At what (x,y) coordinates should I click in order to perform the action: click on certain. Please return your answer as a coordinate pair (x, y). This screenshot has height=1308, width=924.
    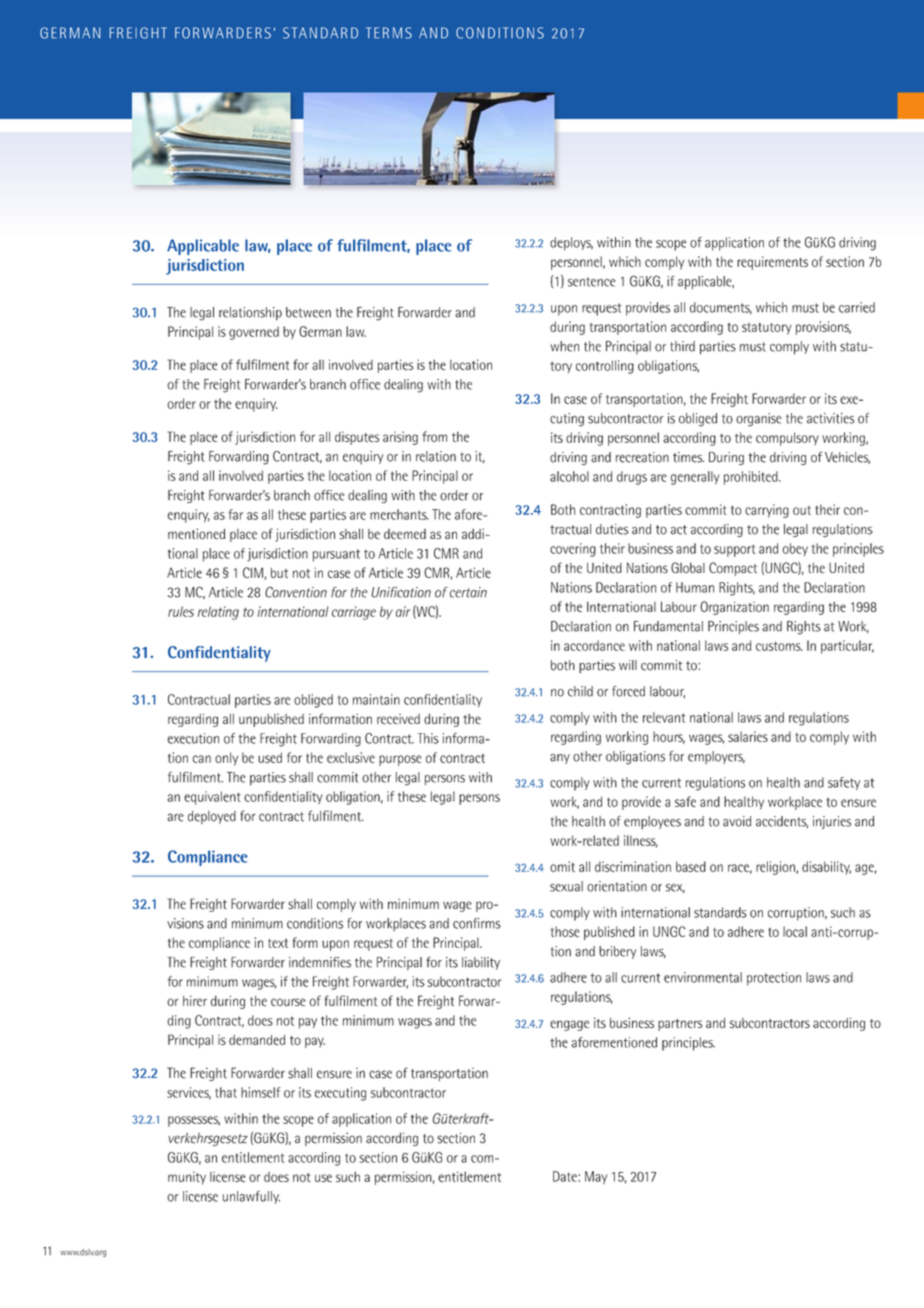
    Looking at the image, I should click on (468, 592).
